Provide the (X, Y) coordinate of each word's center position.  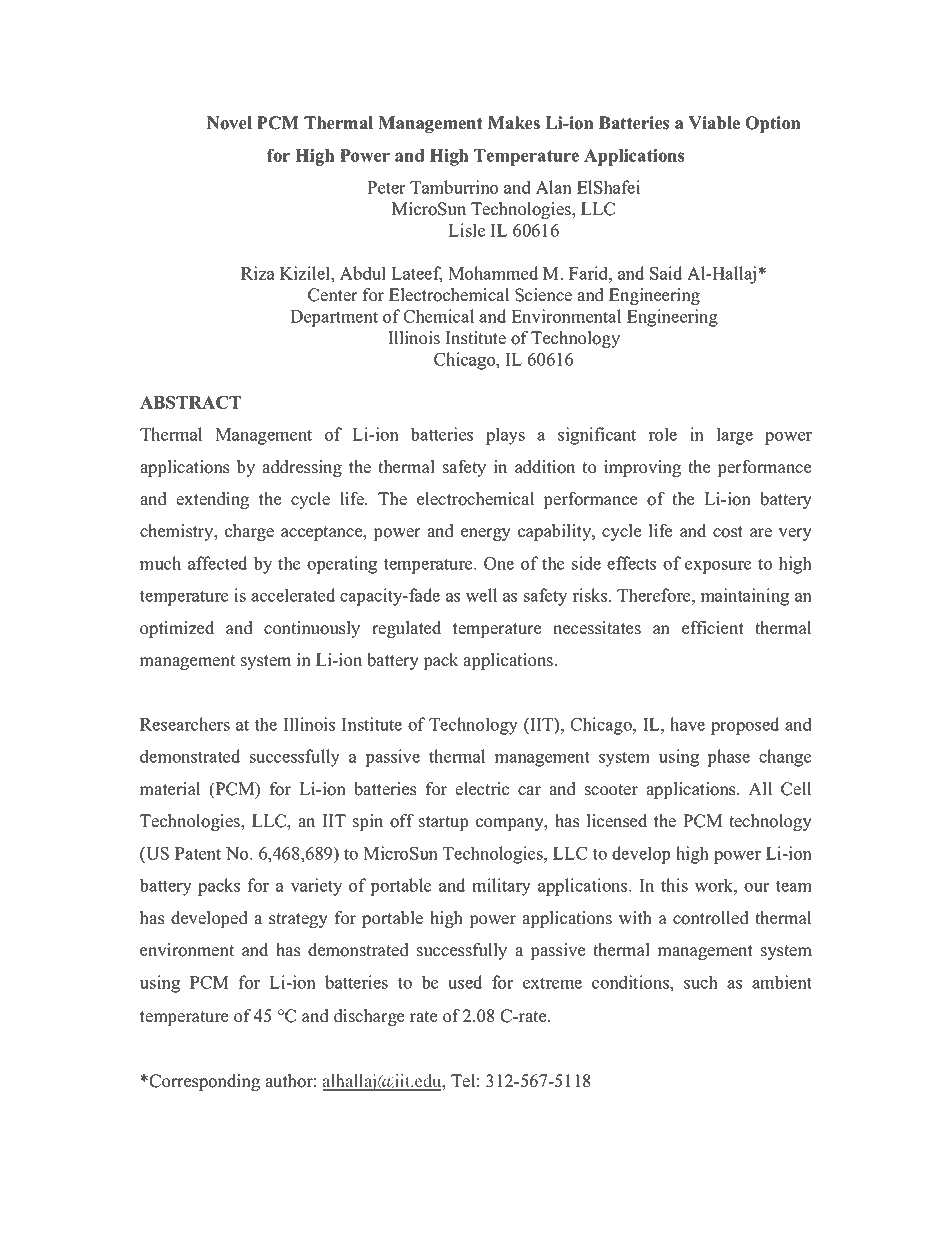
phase (729, 758)
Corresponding (204, 1082)
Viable (714, 123)
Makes (514, 123)
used (465, 982)
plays (505, 436)
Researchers (185, 724)
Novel (229, 123)
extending (212, 500)
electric (482, 789)
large (735, 436)
